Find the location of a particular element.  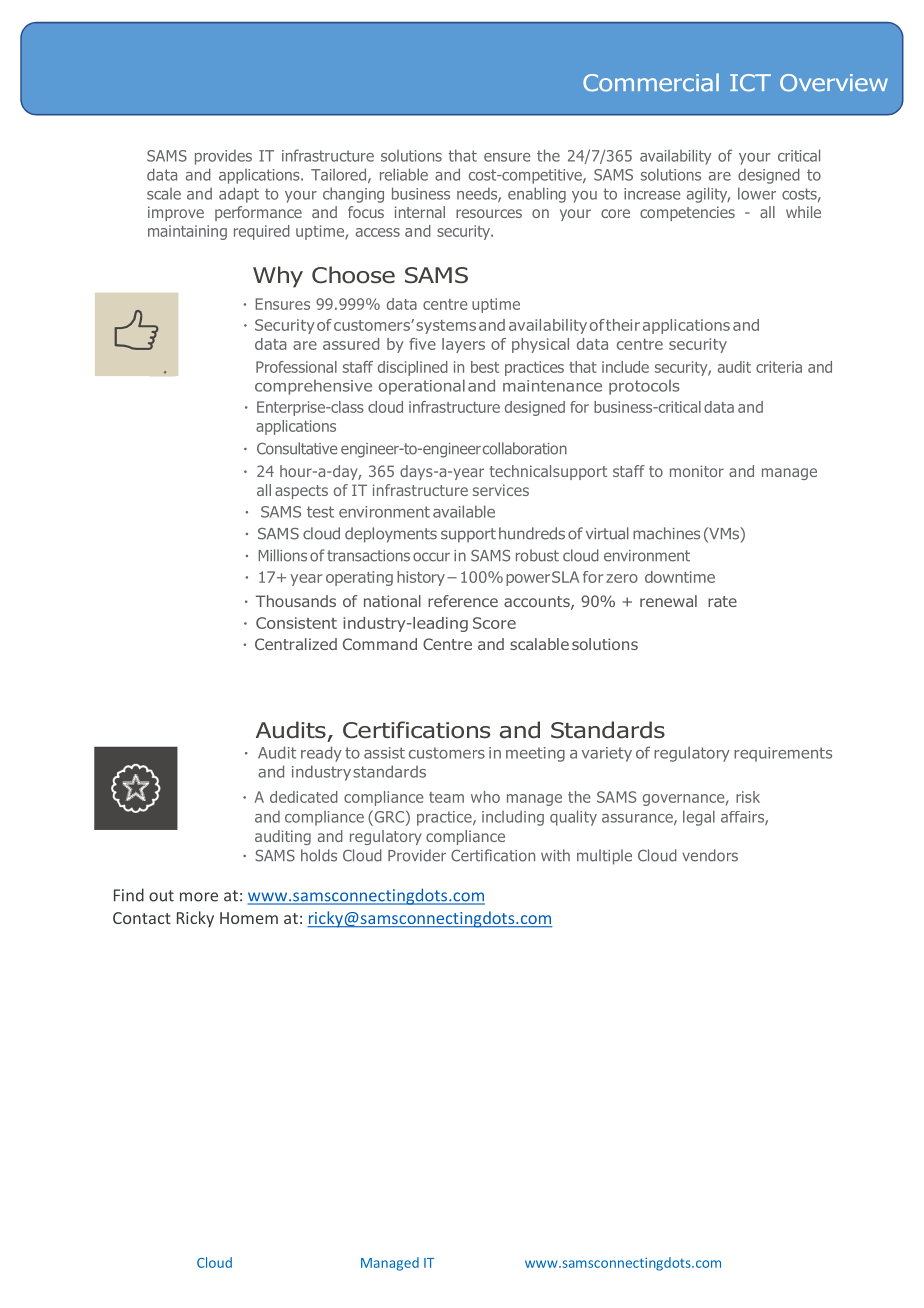

ICT is located at coordinates (750, 83).
